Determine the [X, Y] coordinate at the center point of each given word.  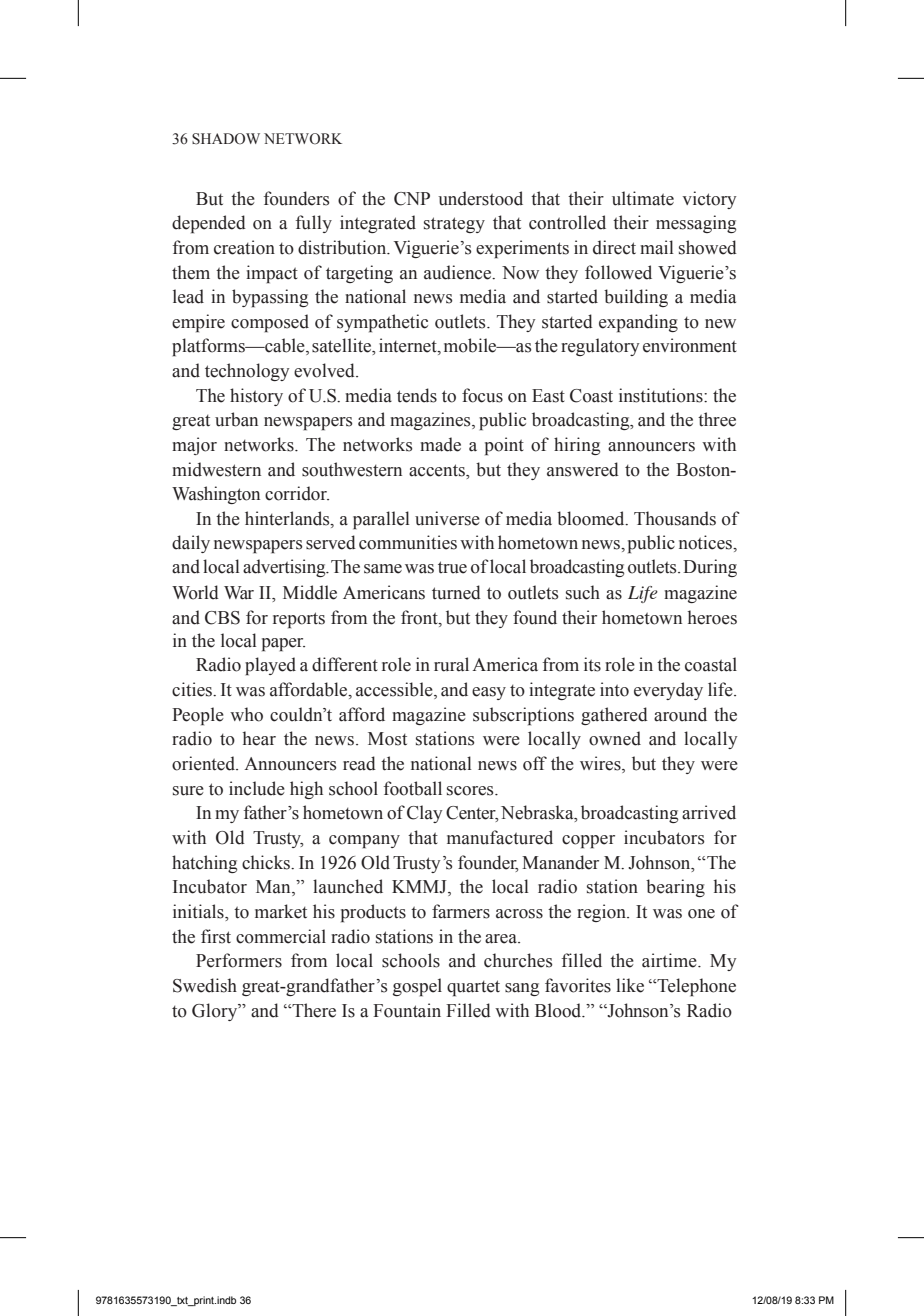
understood [480, 198]
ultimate [643, 198]
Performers [239, 960]
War [239, 593]
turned [456, 592]
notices [706, 542]
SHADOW [226, 139]
